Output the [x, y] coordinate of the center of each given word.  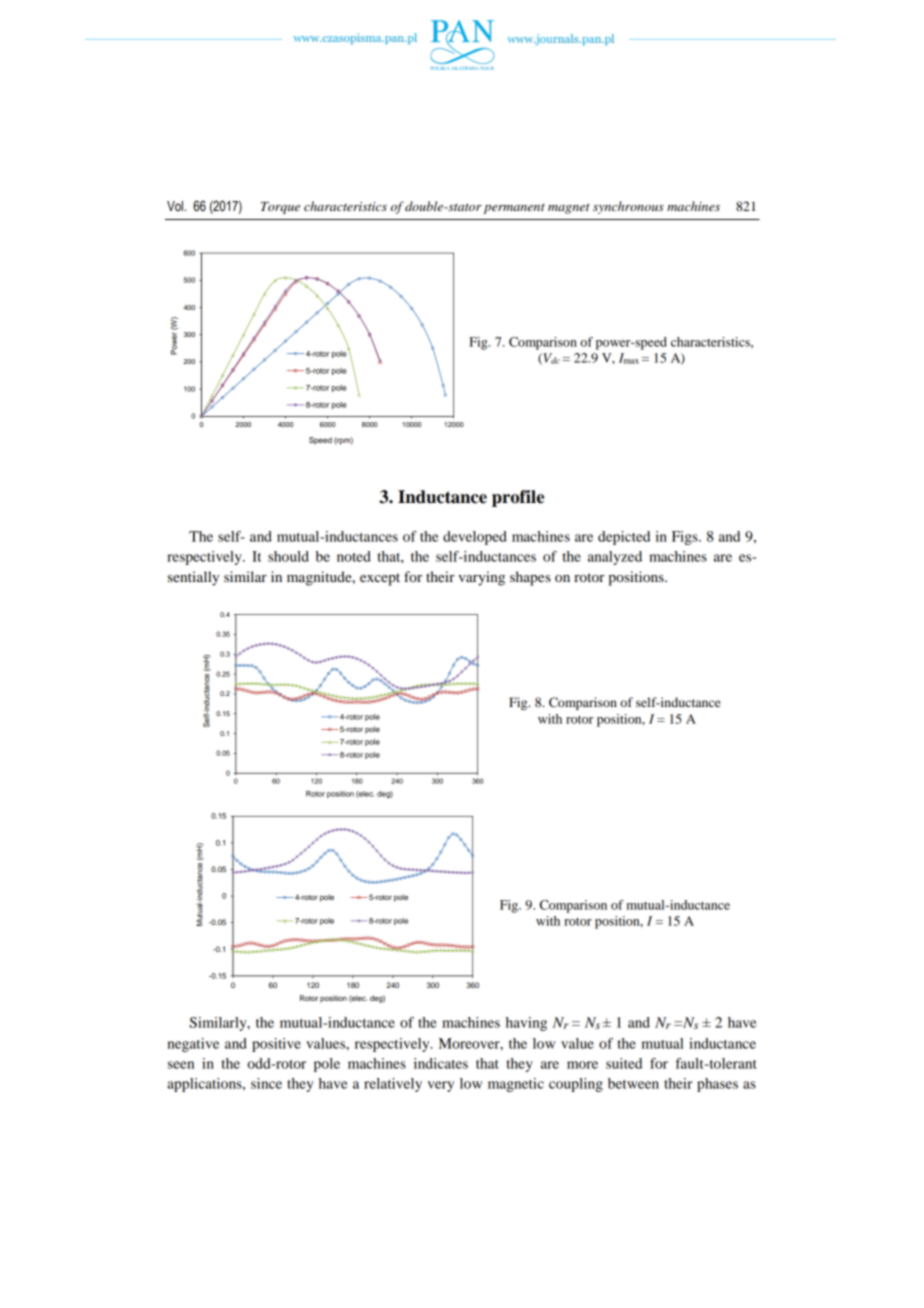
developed [475, 538]
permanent [514, 208]
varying [481, 578]
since [266, 1083]
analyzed [615, 558]
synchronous [628, 207]
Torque [280, 208]
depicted [624, 538]
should [288, 556]
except [380, 579]
